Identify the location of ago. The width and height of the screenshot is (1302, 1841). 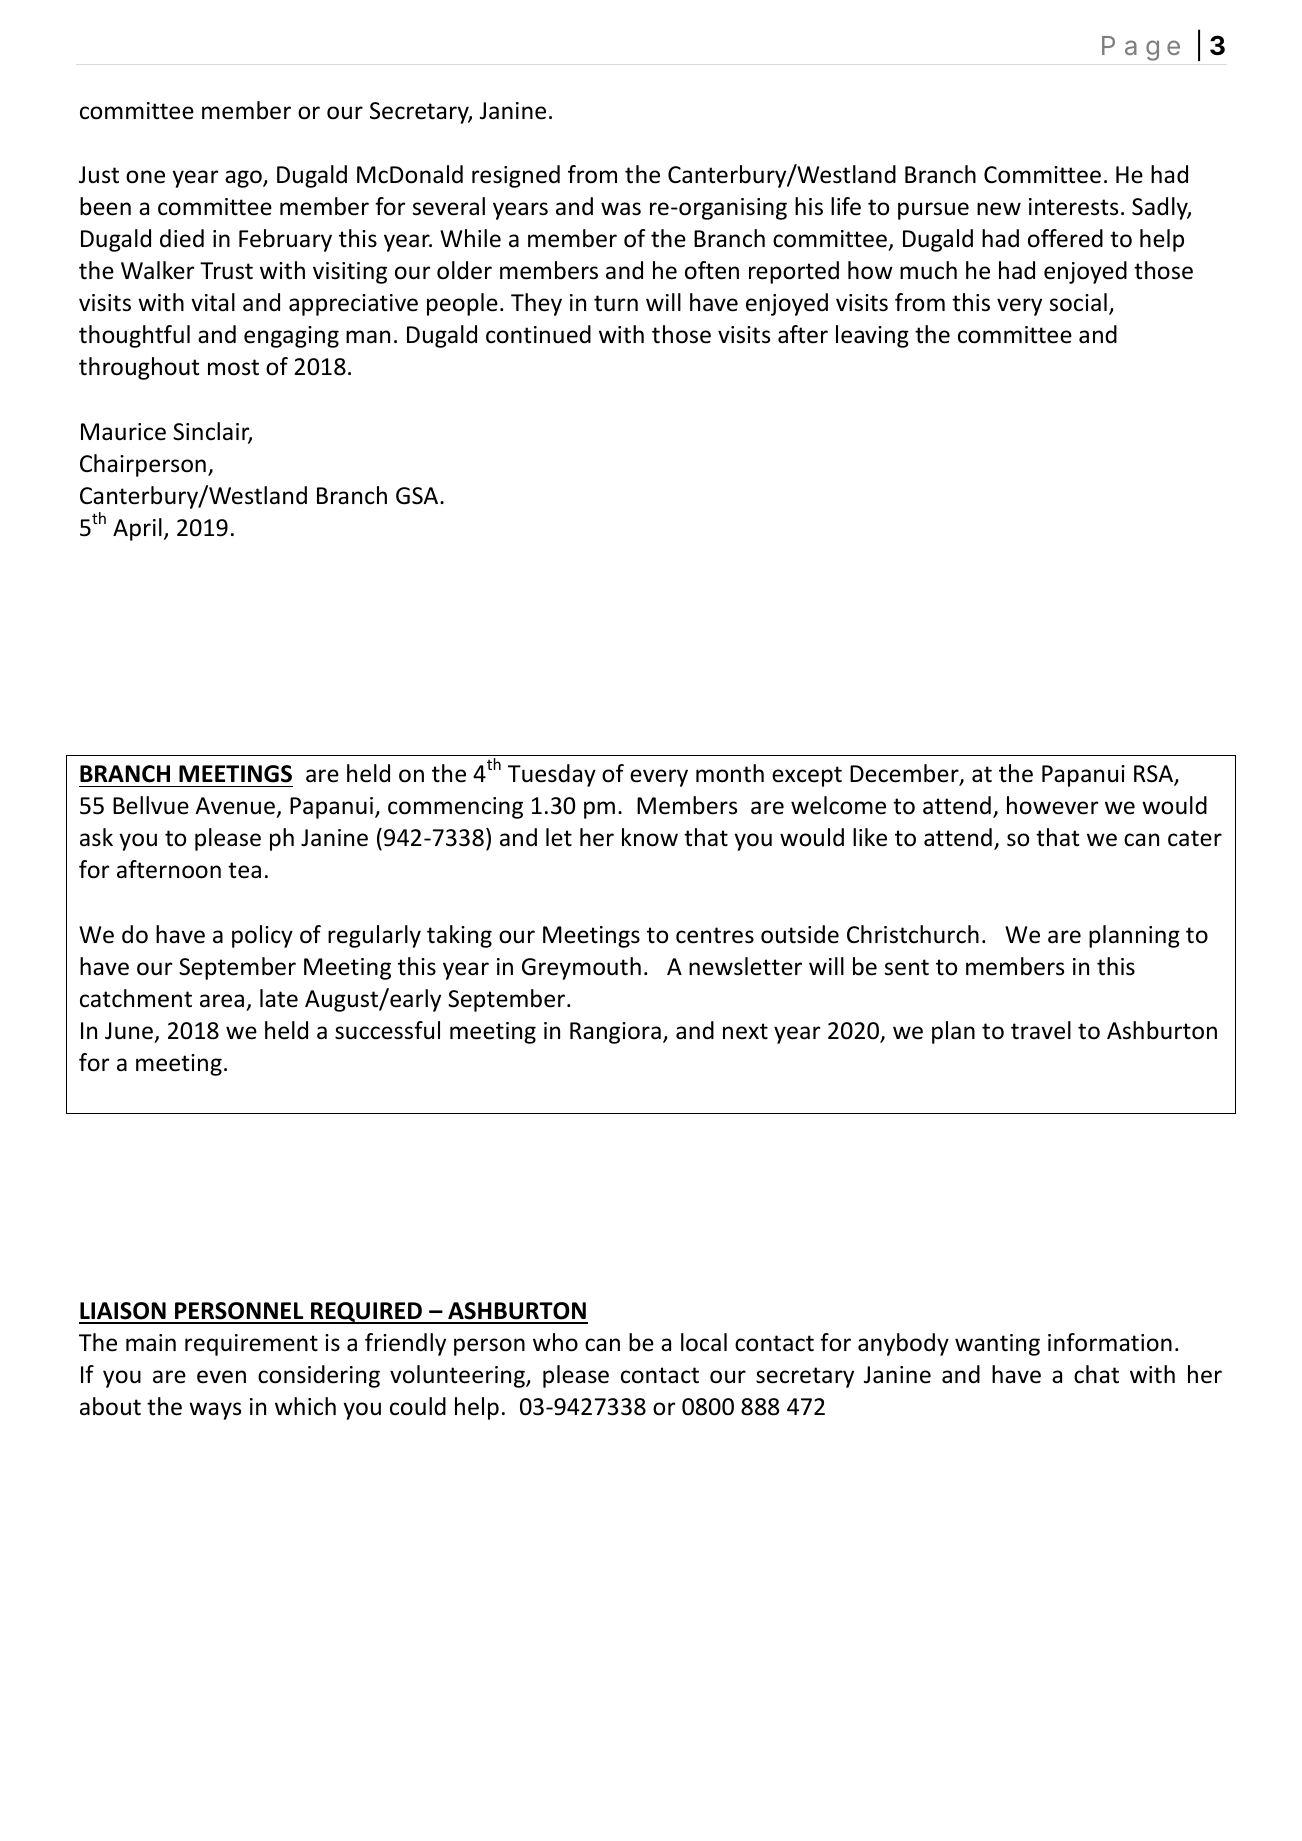
(244, 179).
